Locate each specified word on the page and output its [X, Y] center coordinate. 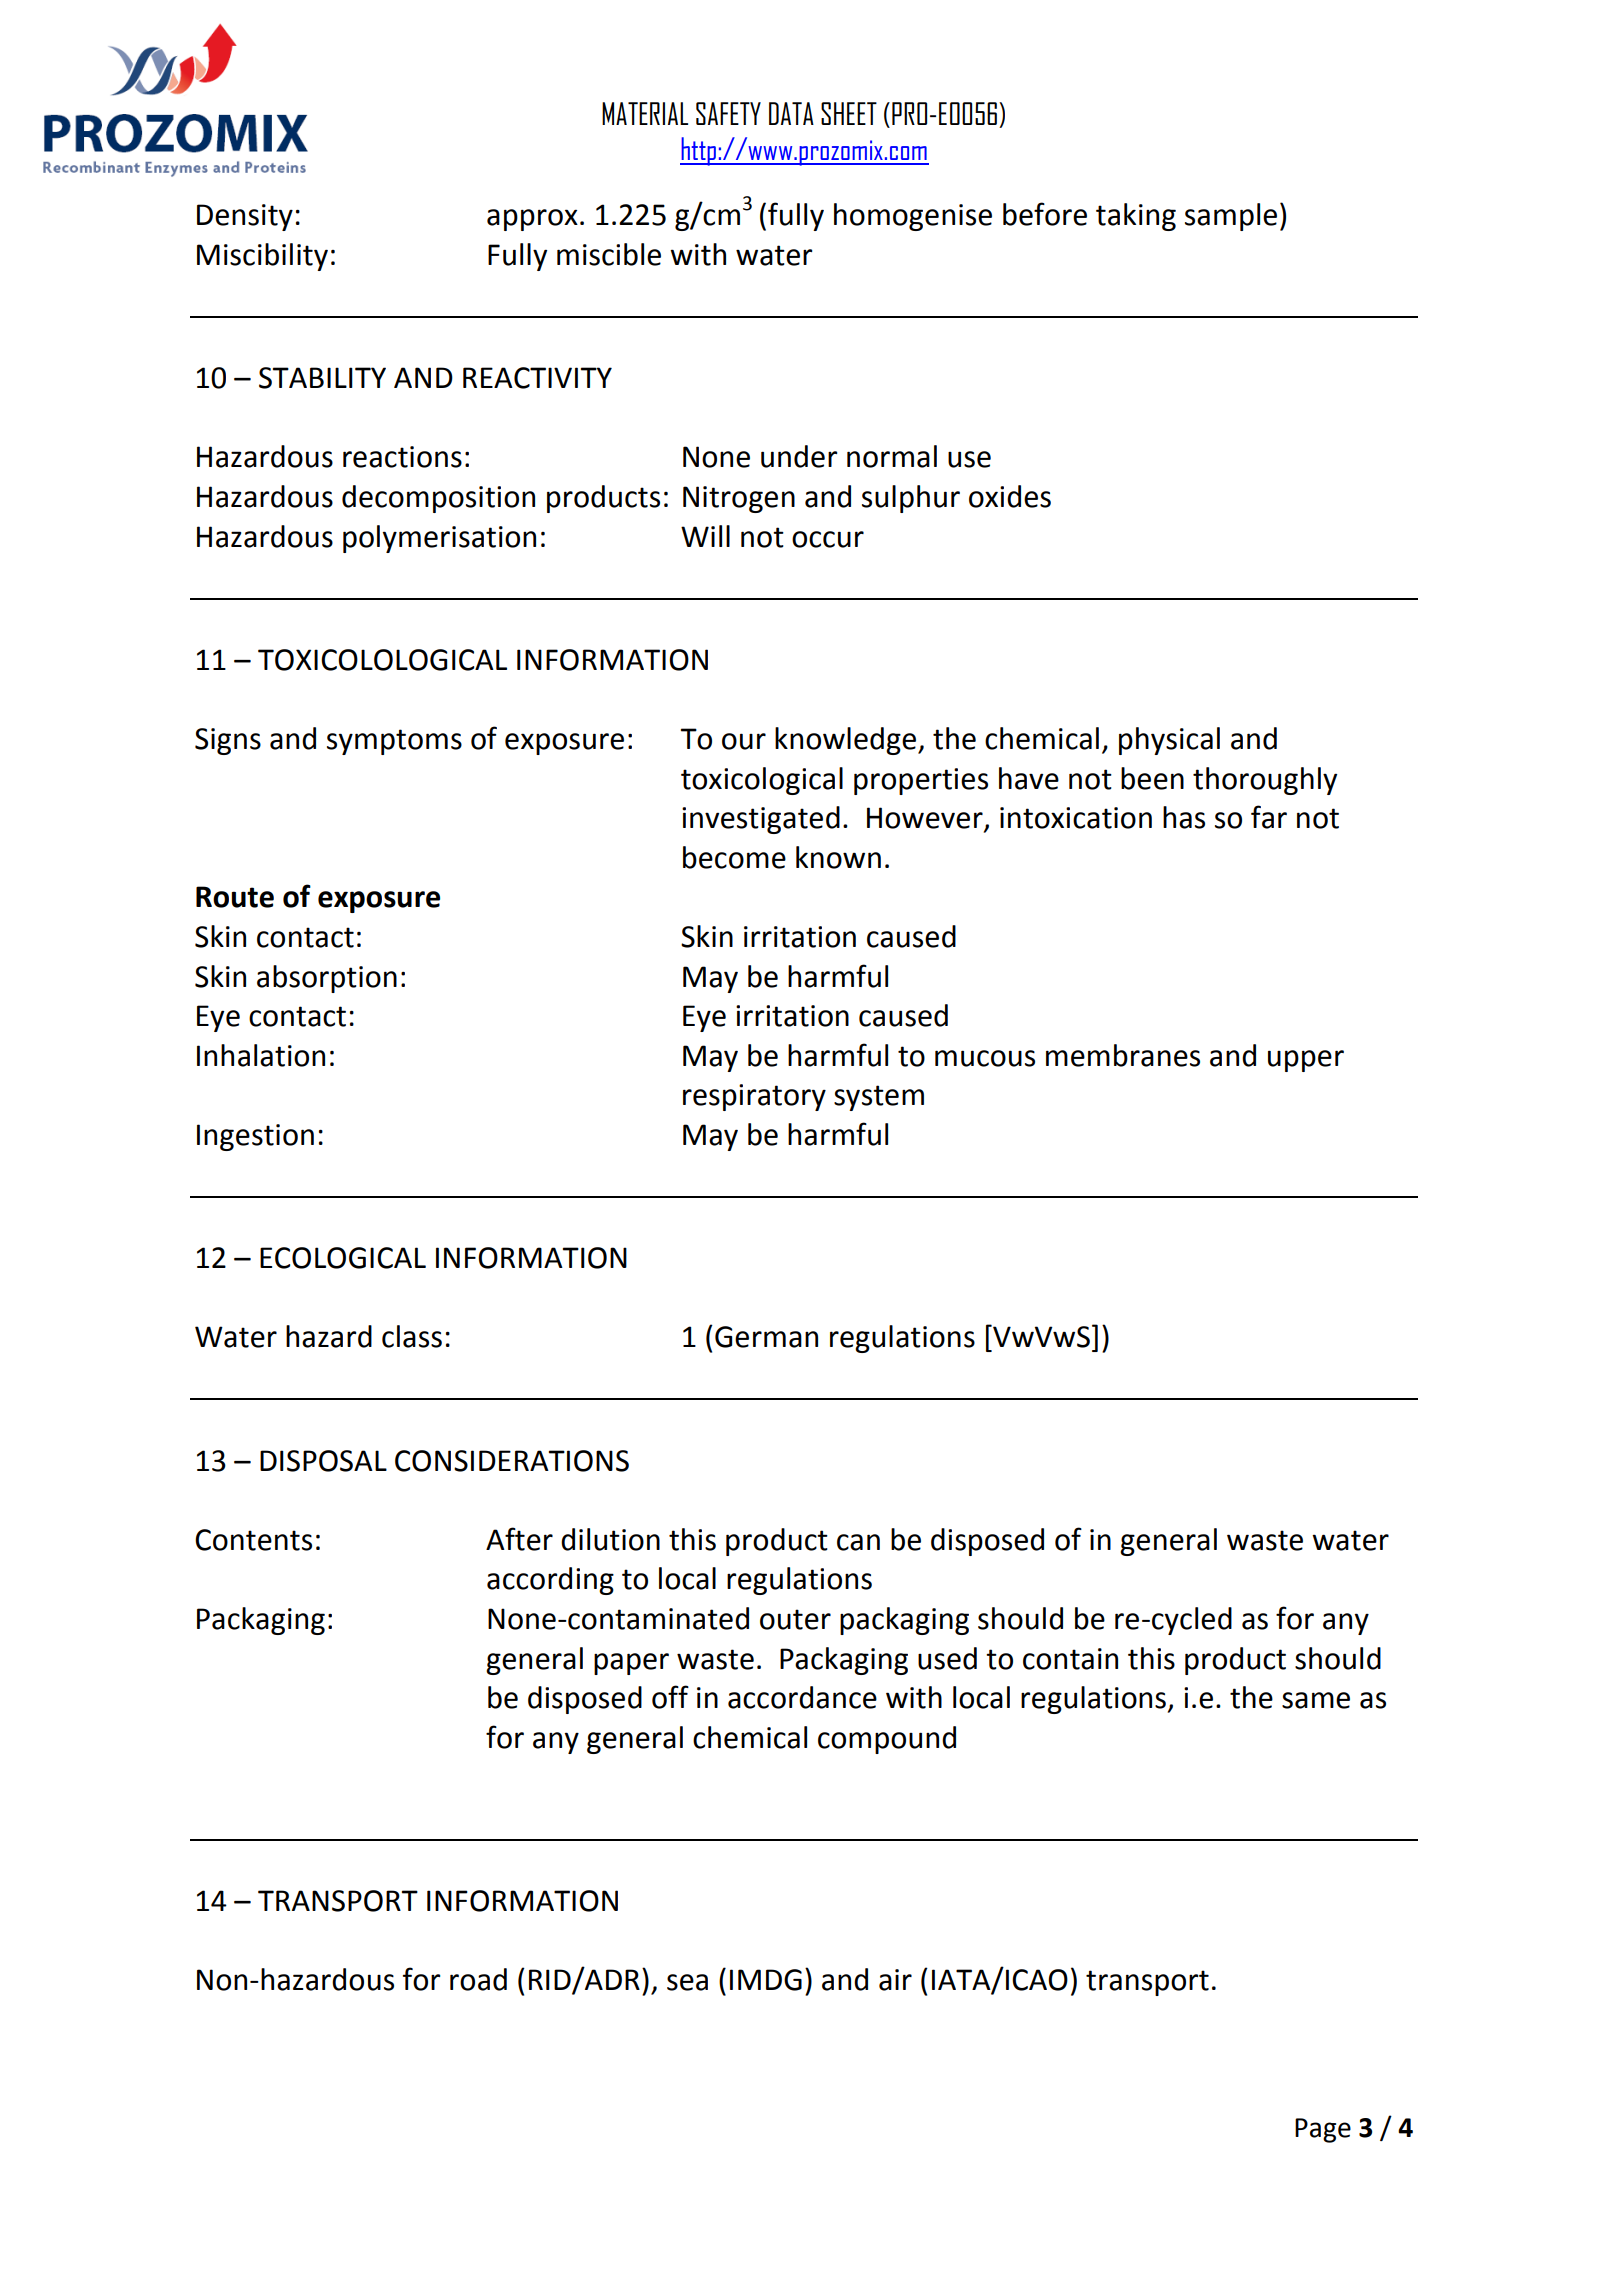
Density [245, 217]
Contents [253, 1540]
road [478, 1979]
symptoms [394, 742]
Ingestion [255, 1137]
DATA [791, 113]
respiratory [754, 1097]
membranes [1123, 1055]
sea [687, 1982]
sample [1231, 217]
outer [795, 1619]
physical [1169, 741]
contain [1070, 1659]
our [744, 741]
